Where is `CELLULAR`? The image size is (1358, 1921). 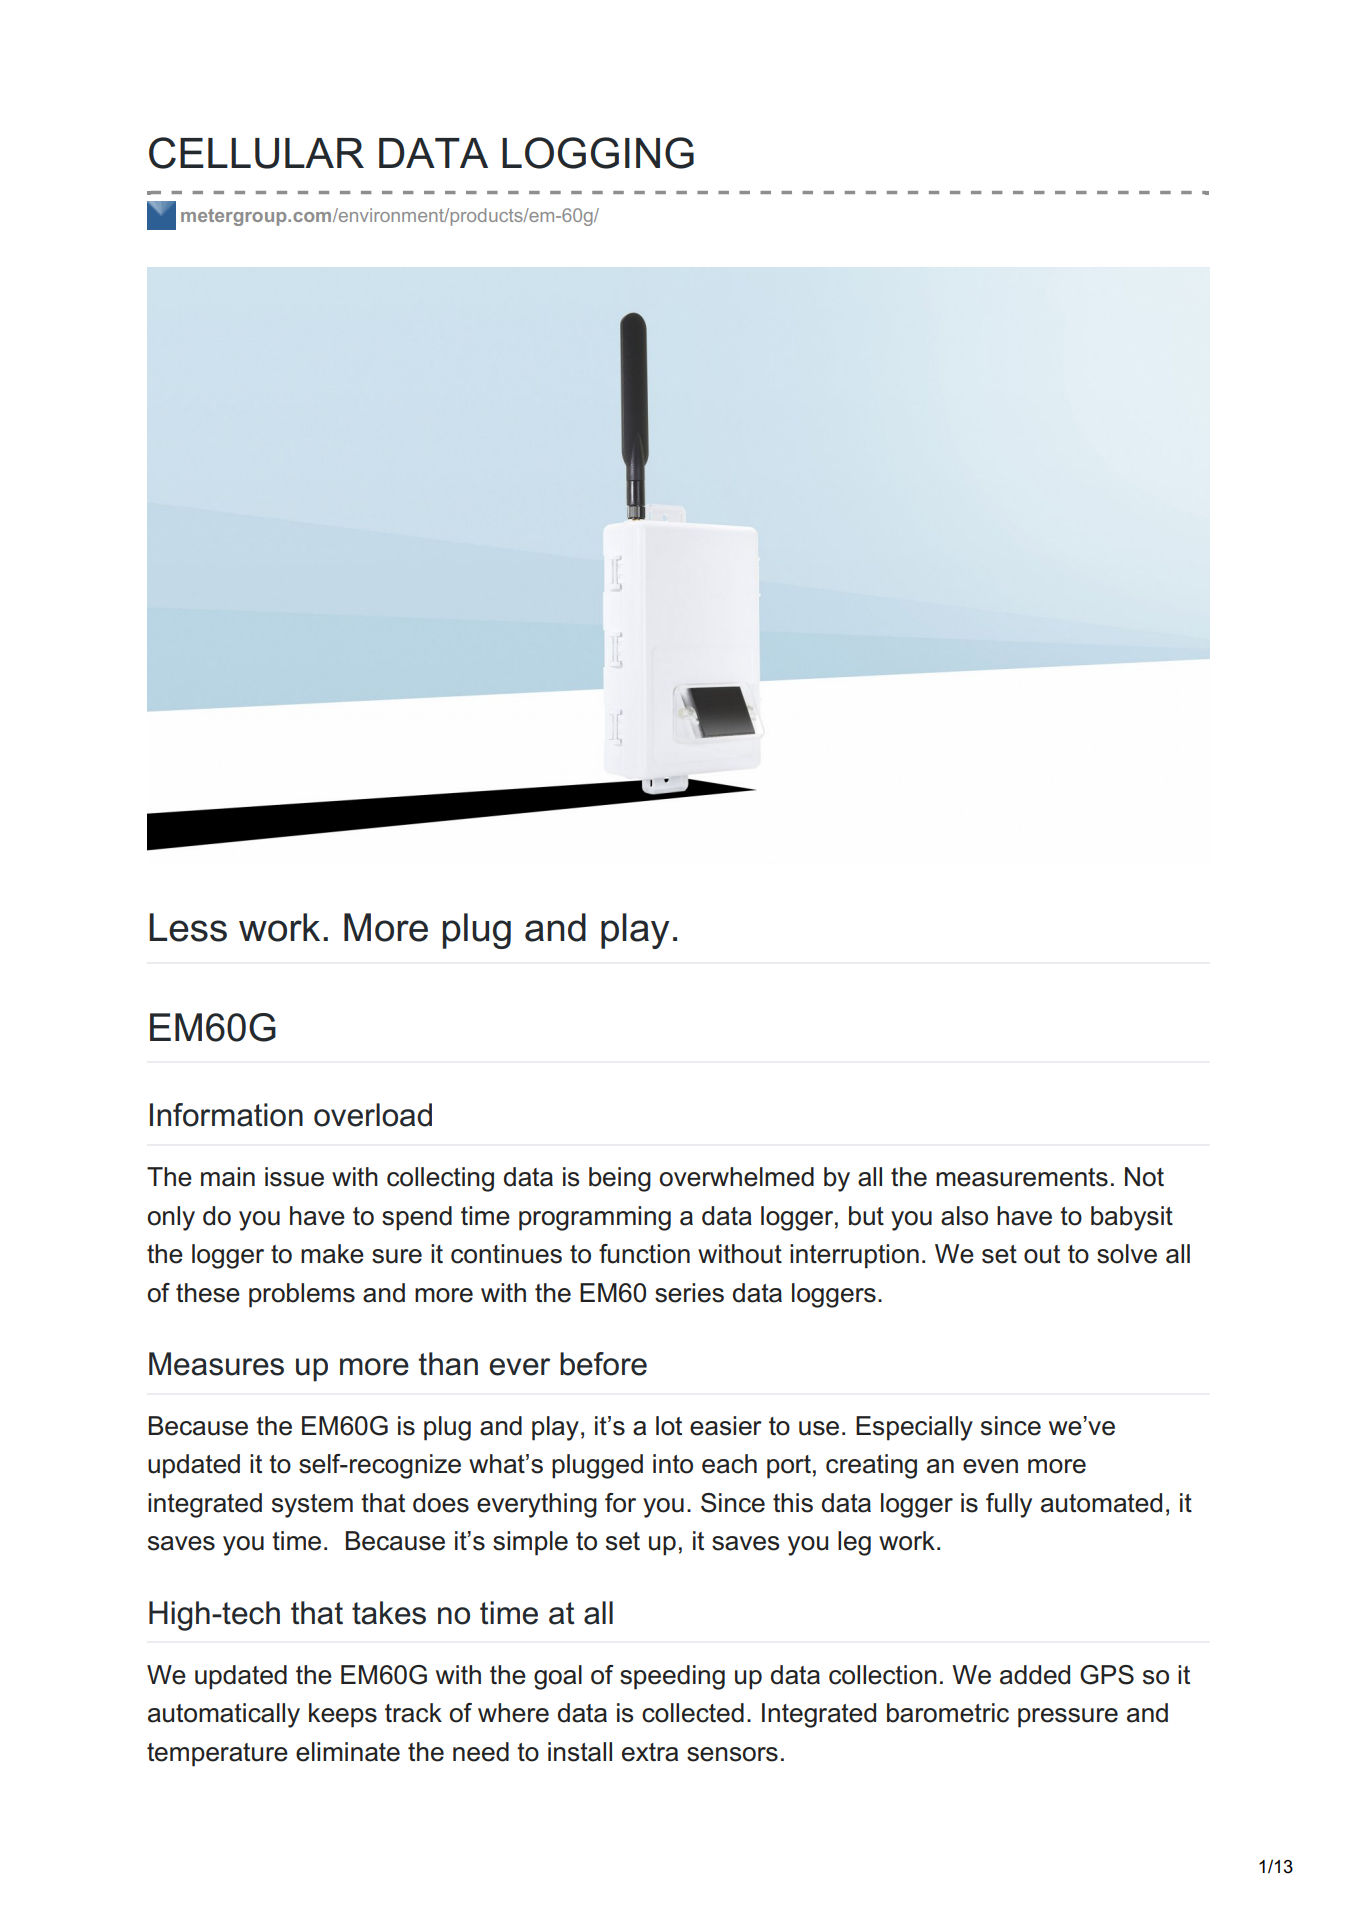 CELLULAR is located at coordinates (256, 153).
